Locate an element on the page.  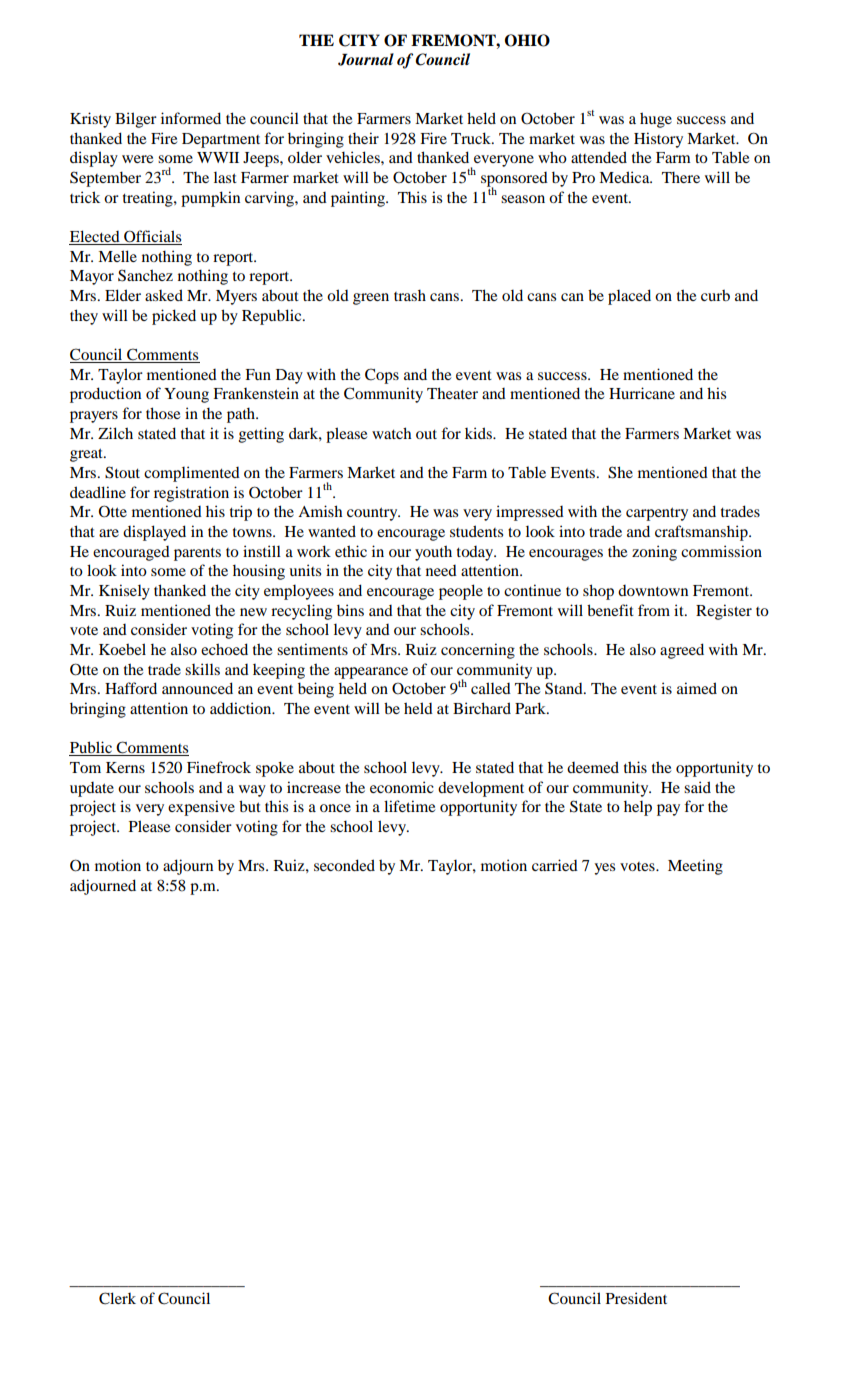
informed is located at coordinates (191, 118).
